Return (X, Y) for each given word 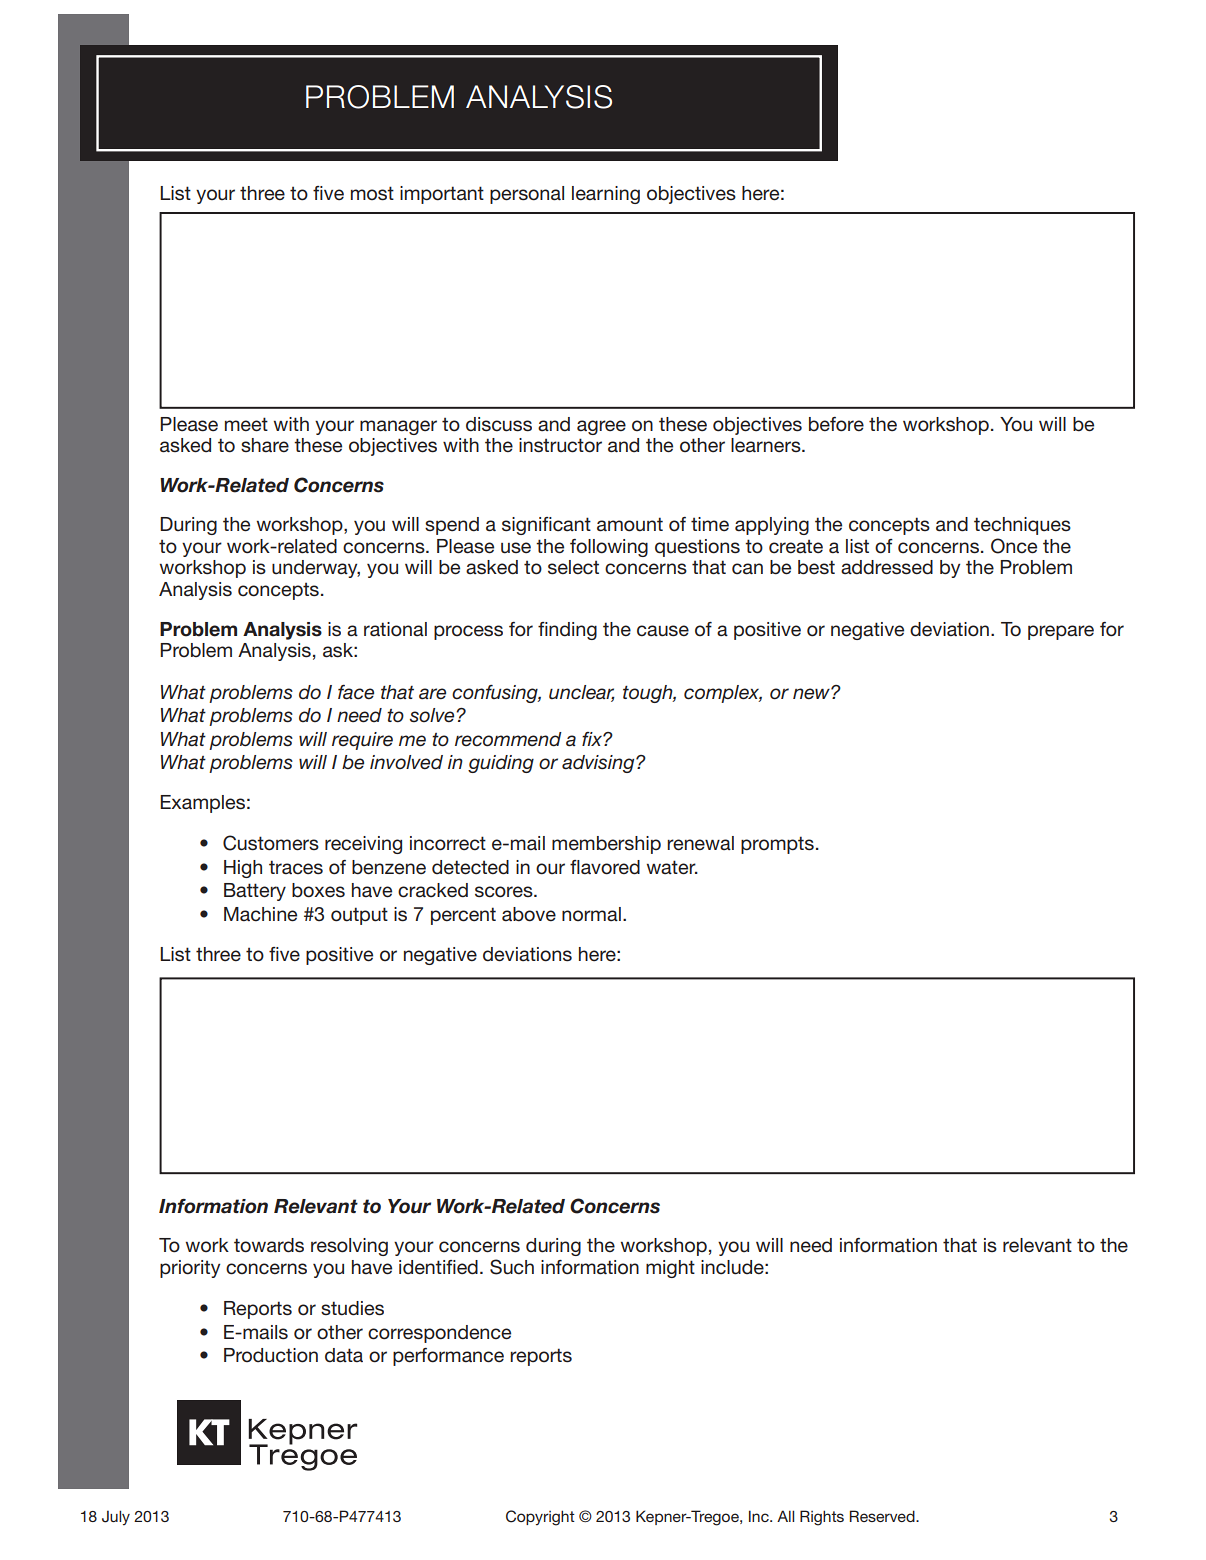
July (116, 1518)
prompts (777, 845)
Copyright (540, 1518)
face (356, 692)
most (372, 193)
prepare (1061, 632)
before (836, 424)
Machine (260, 914)
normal (591, 914)
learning (606, 195)
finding (567, 631)
